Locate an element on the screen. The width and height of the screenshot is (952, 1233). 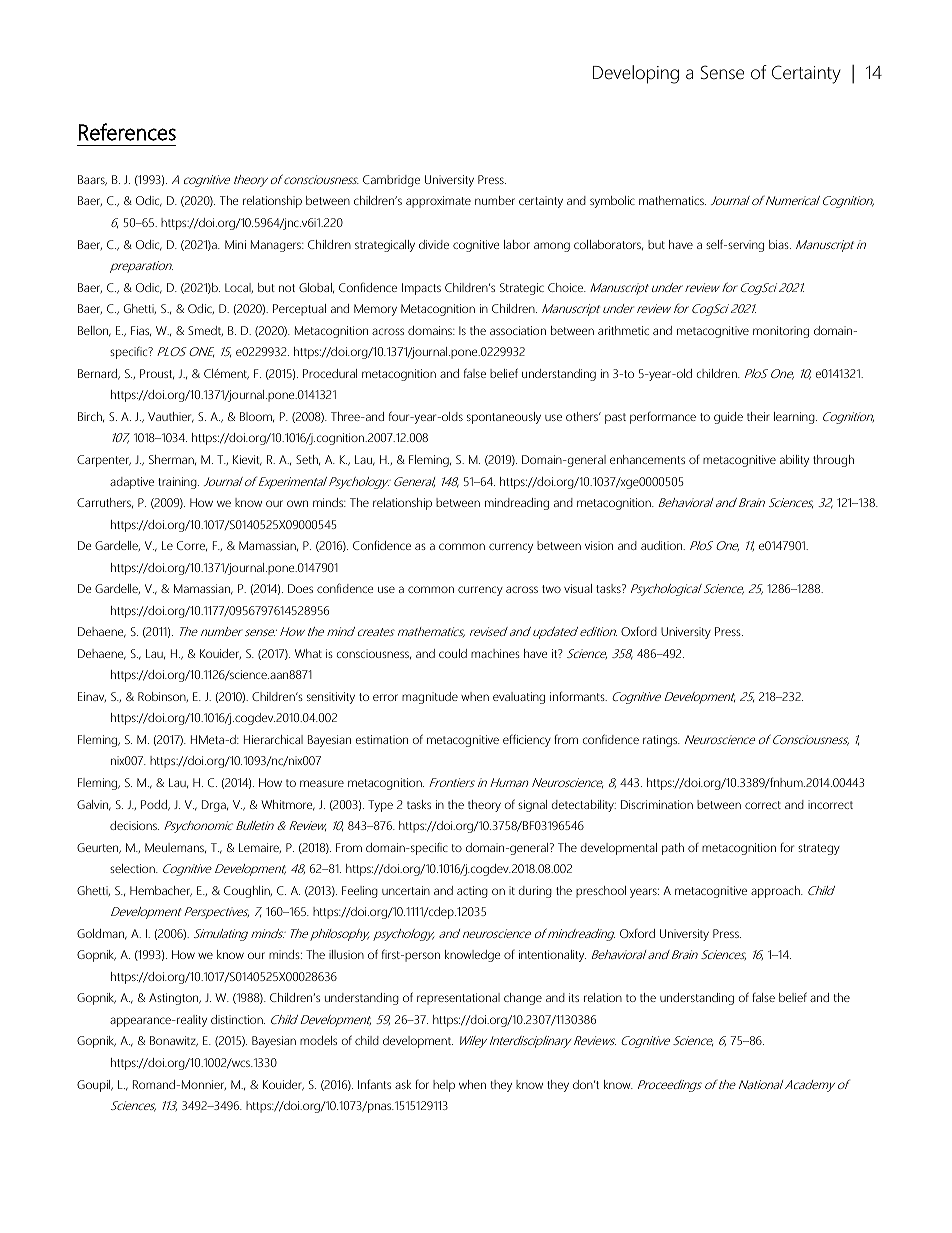
its is located at coordinates (574, 997).
